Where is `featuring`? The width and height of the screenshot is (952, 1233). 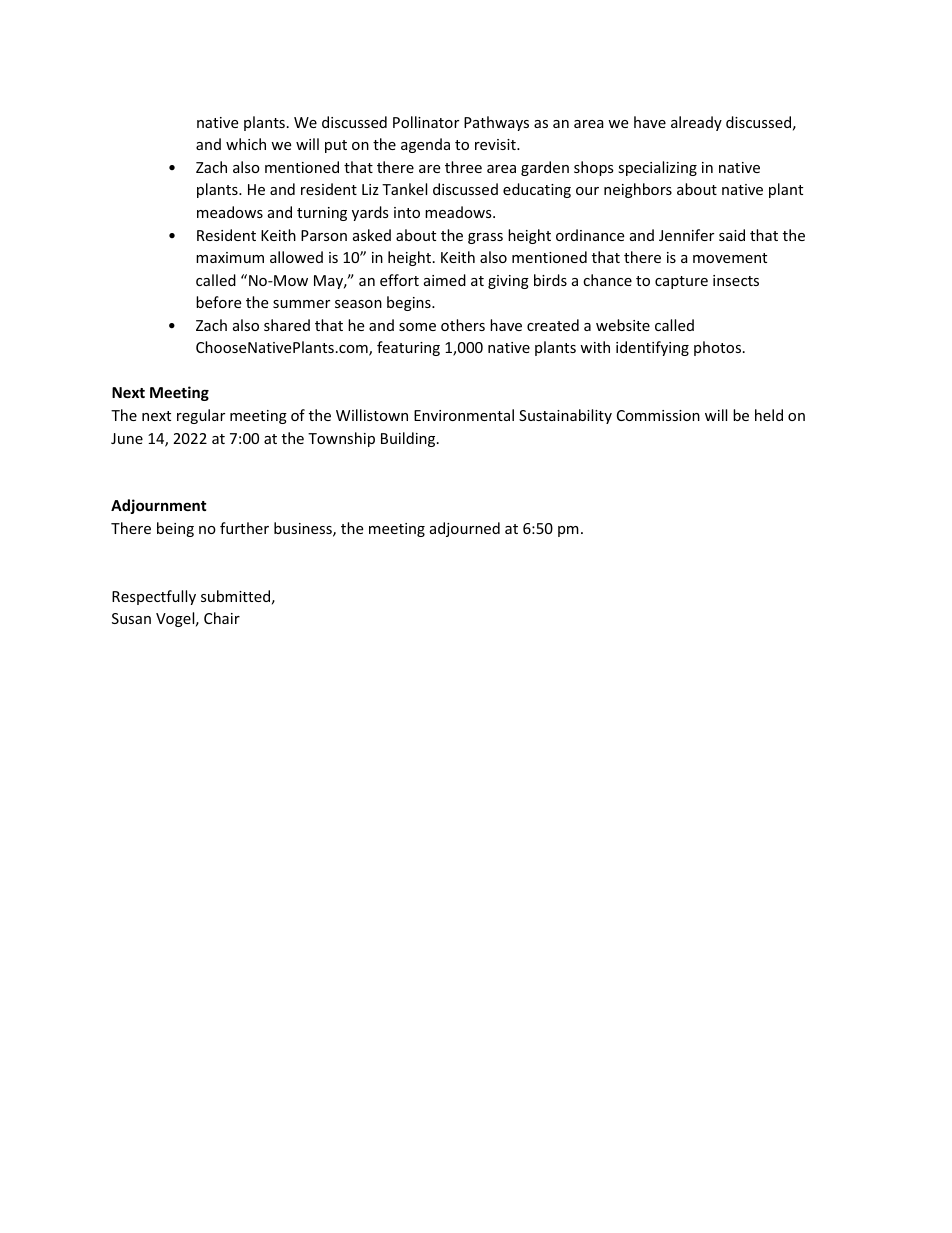
featuring is located at coordinates (408, 348).
